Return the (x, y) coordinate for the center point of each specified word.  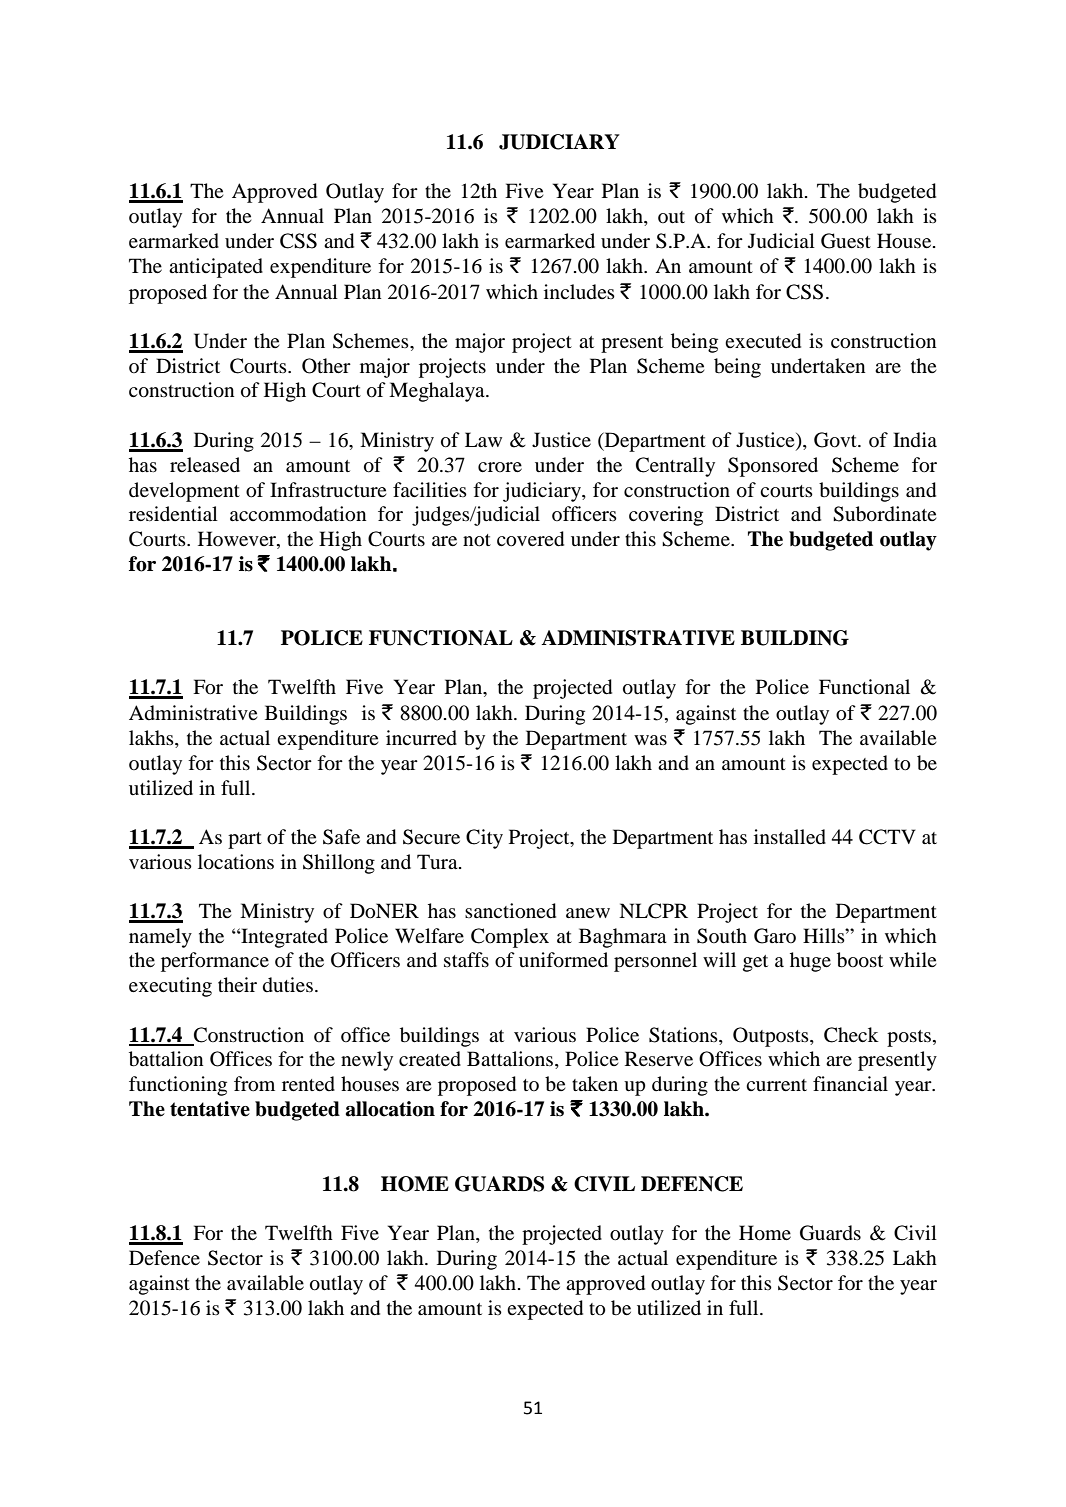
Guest (846, 241)
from (254, 1084)
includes (579, 292)
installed (790, 837)
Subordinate (884, 514)
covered (530, 539)
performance (215, 962)
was (650, 740)
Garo (775, 936)
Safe (341, 837)
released (205, 464)
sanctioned (510, 911)
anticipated (216, 268)
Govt (836, 440)
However (238, 540)
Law (483, 439)
